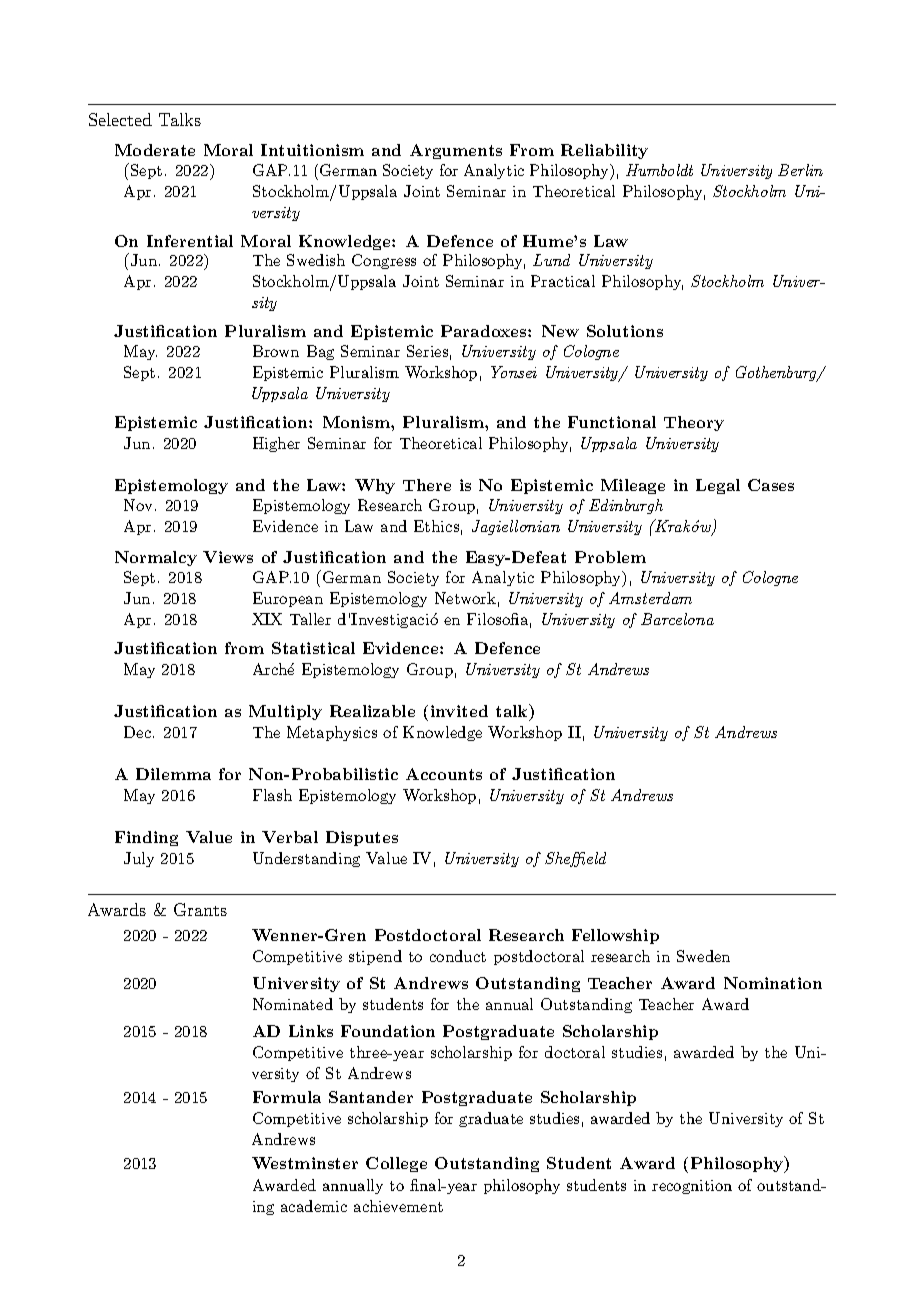 Image resolution: width=924 pixels, height=1308 pixels. What do you see at coordinates (155, 150) in the document?
I see `Moderate` at bounding box center [155, 150].
